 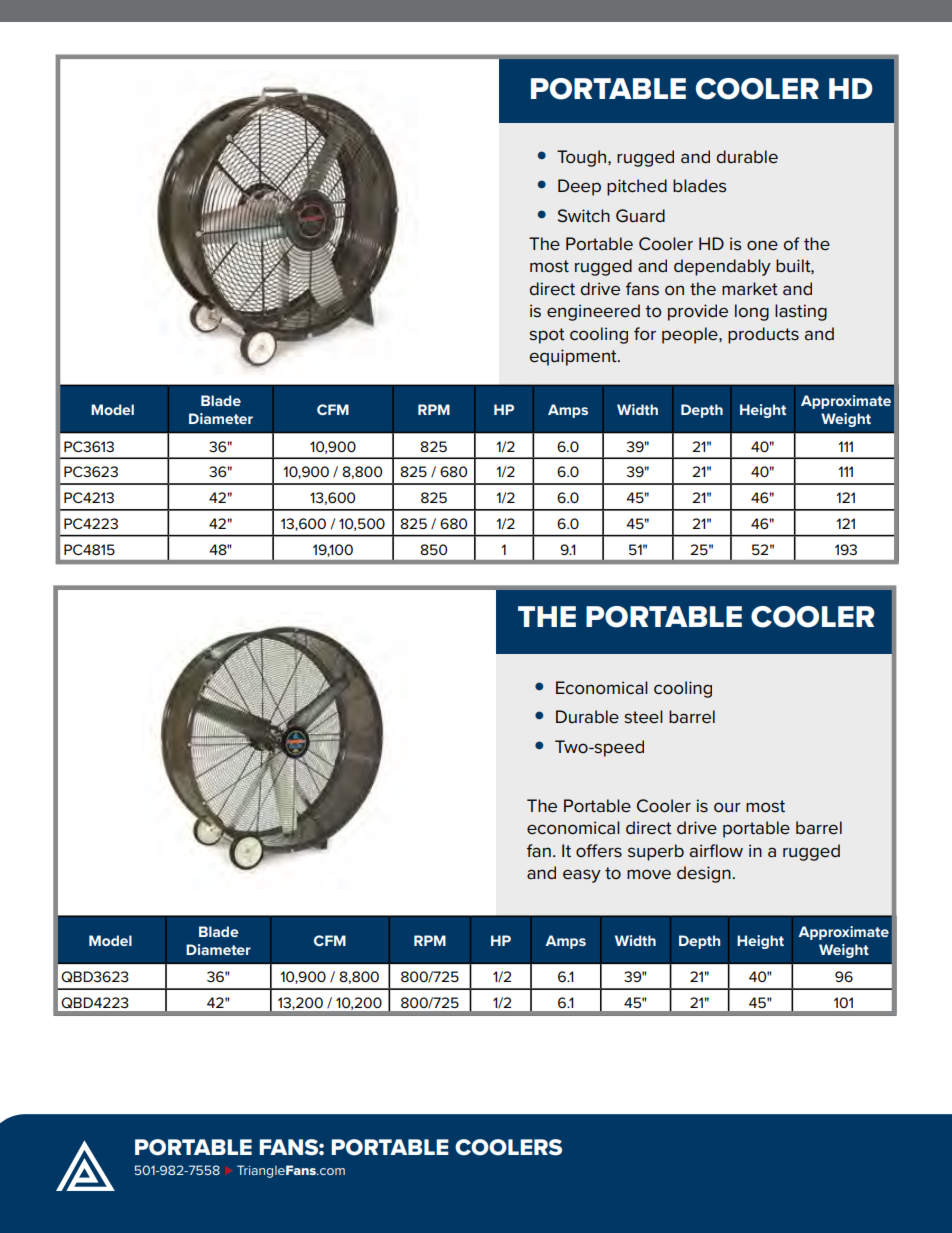 What do you see at coordinates (582, 876) in the page?
I see `easy` at bounding box center [582, 876].
